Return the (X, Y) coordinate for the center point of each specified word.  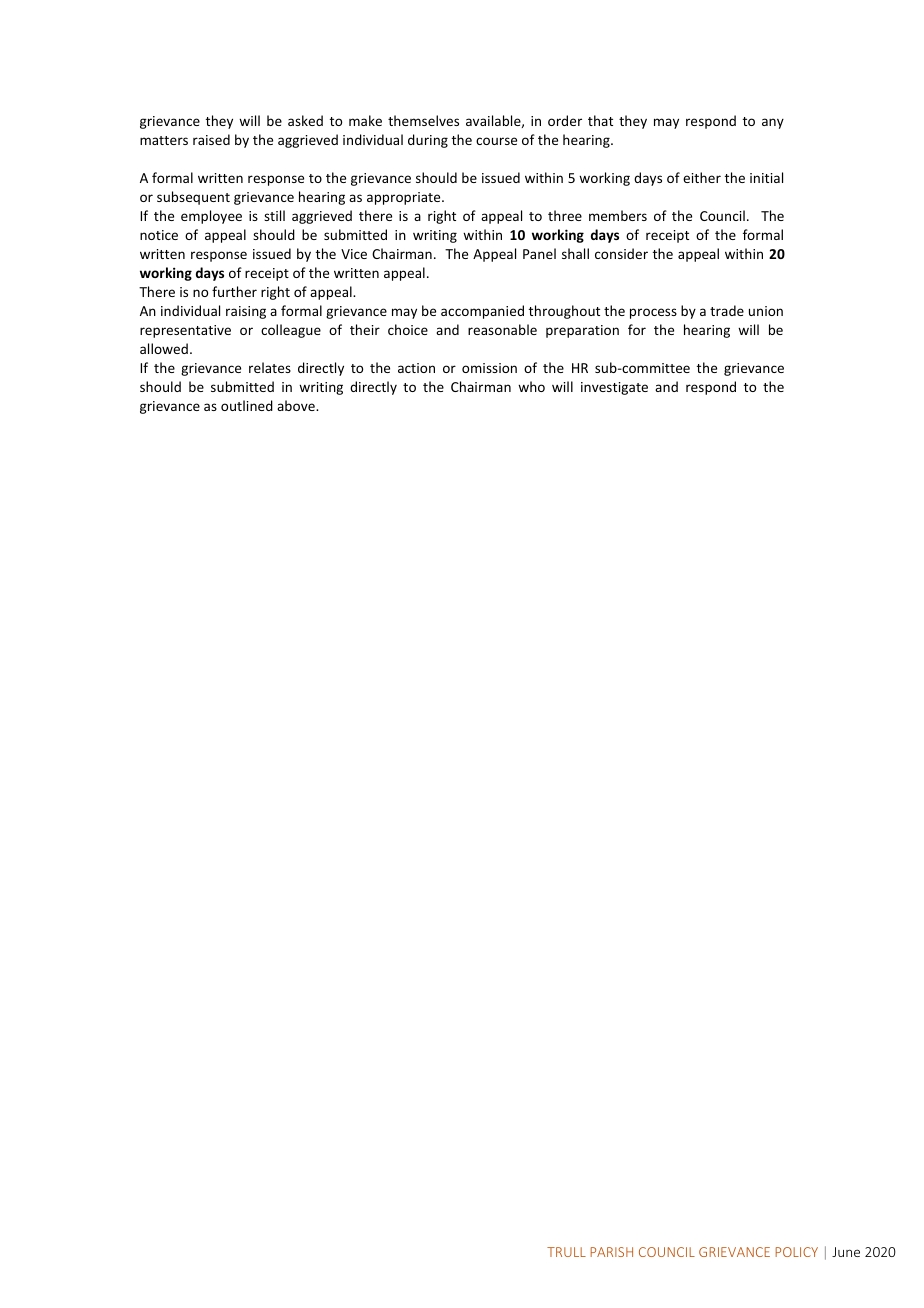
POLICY (796, 1252)
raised (211, 139)
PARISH (611, 1252)
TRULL (566, 1252)
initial (766, 177)
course (496, 141)
